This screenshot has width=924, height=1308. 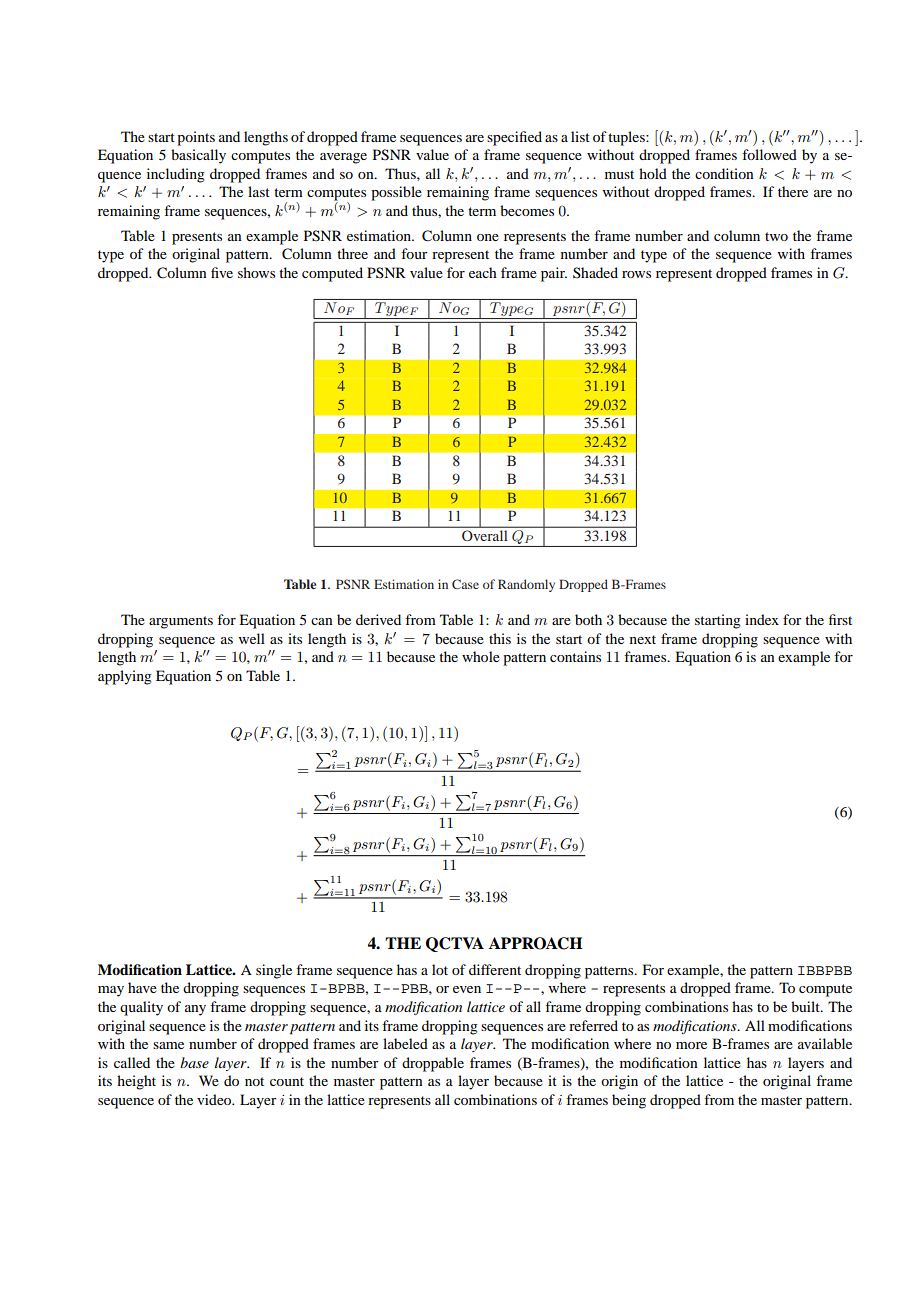 What do you see at coordinates (643, 639) in the screenshot?
I see `next` at bounding box center [643, 639].
